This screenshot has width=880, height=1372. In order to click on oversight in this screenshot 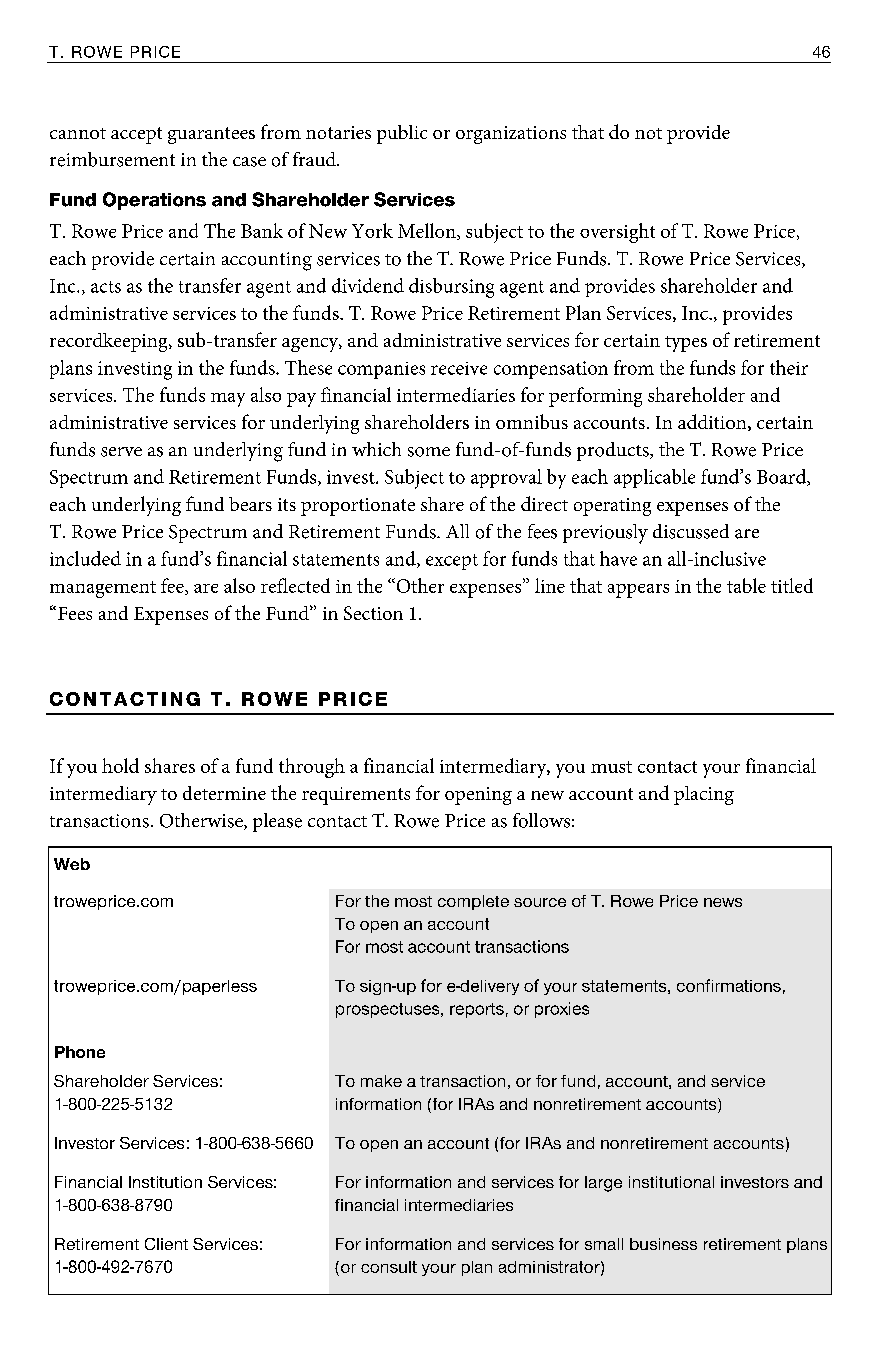, I will do `click(617, 233)`.
